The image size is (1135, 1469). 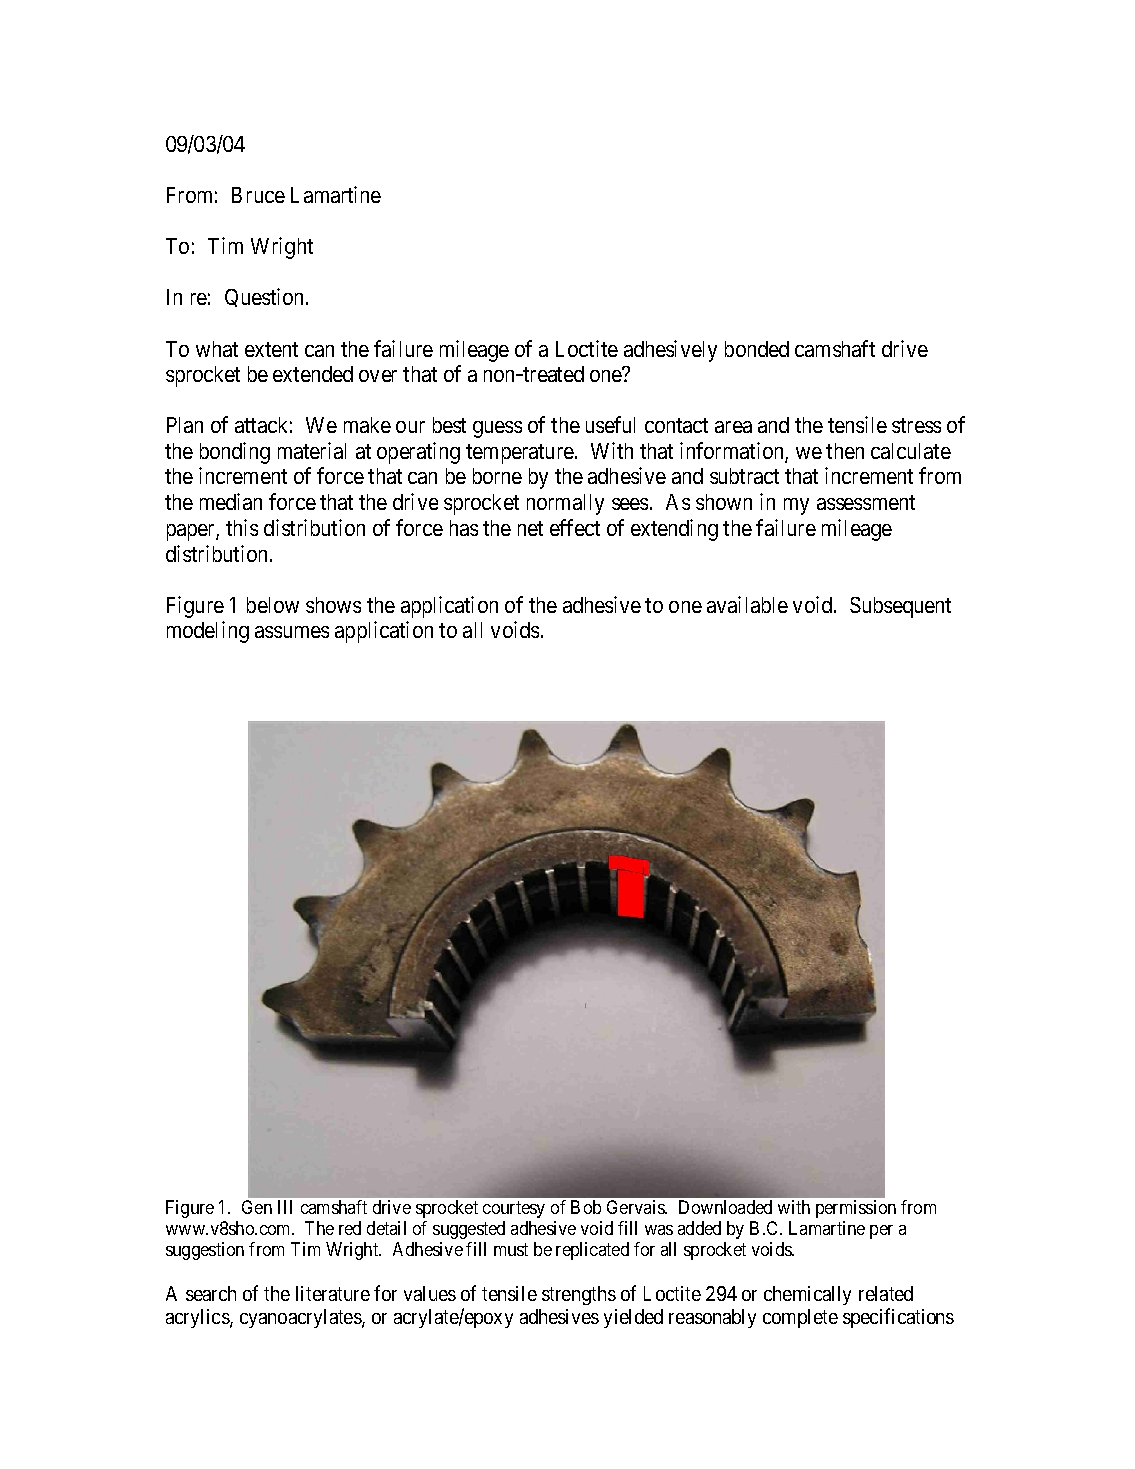 I want to click on Bruce, so click(x=258, y=195).
